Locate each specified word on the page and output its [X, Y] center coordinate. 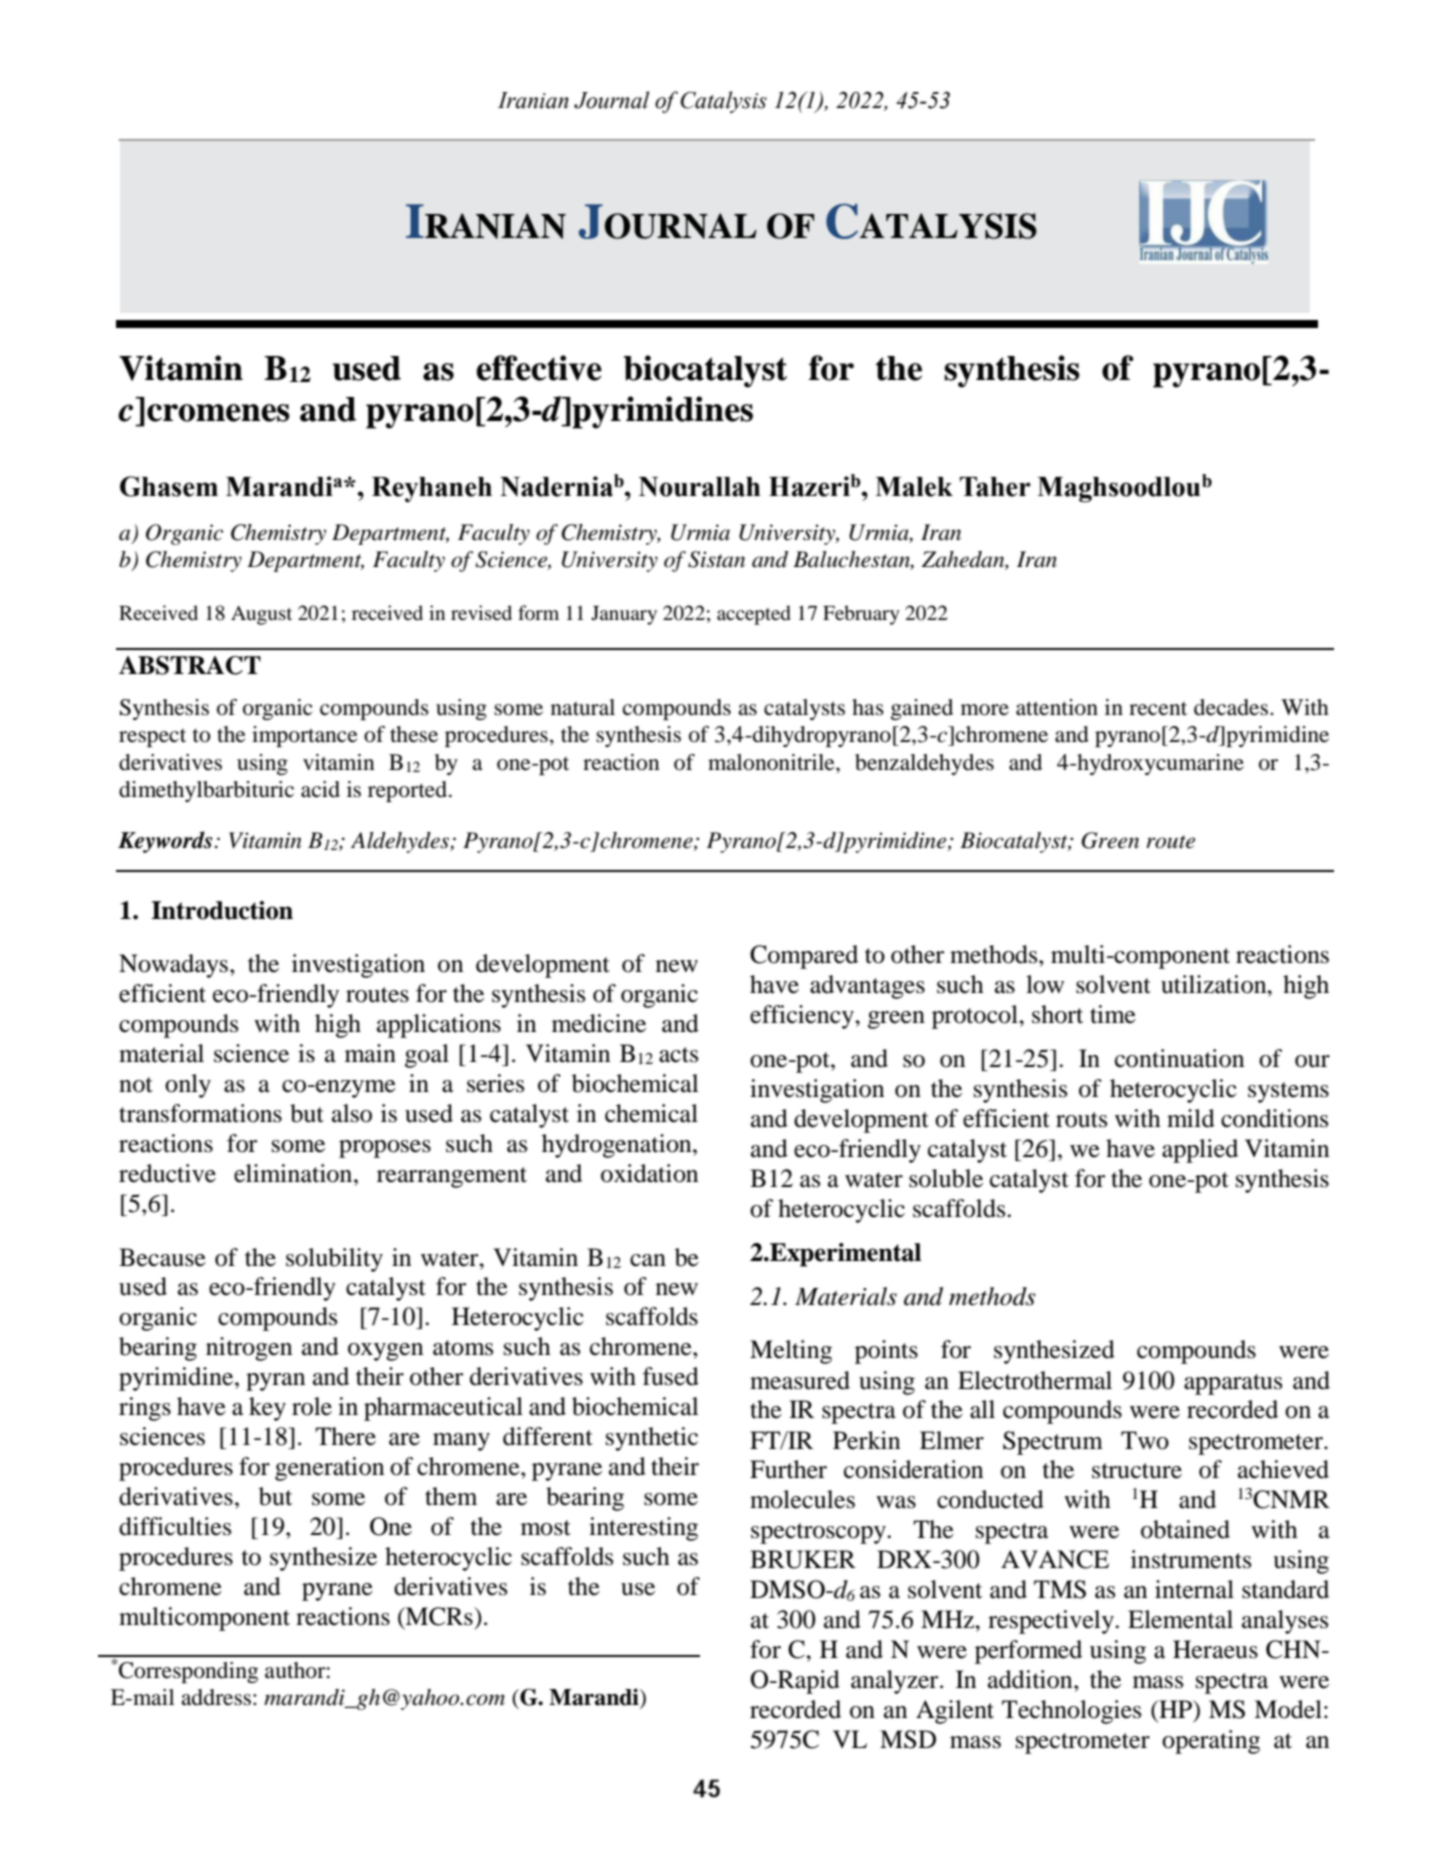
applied [1200, 1151]
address [217, 1697]
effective [539, 368]
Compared [804, 957]
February [861, 615]
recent [1158, 709]
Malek [914, 487]
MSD [908, 1739]
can [648, 1260]
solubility [334, 1260]
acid [320, 789]
